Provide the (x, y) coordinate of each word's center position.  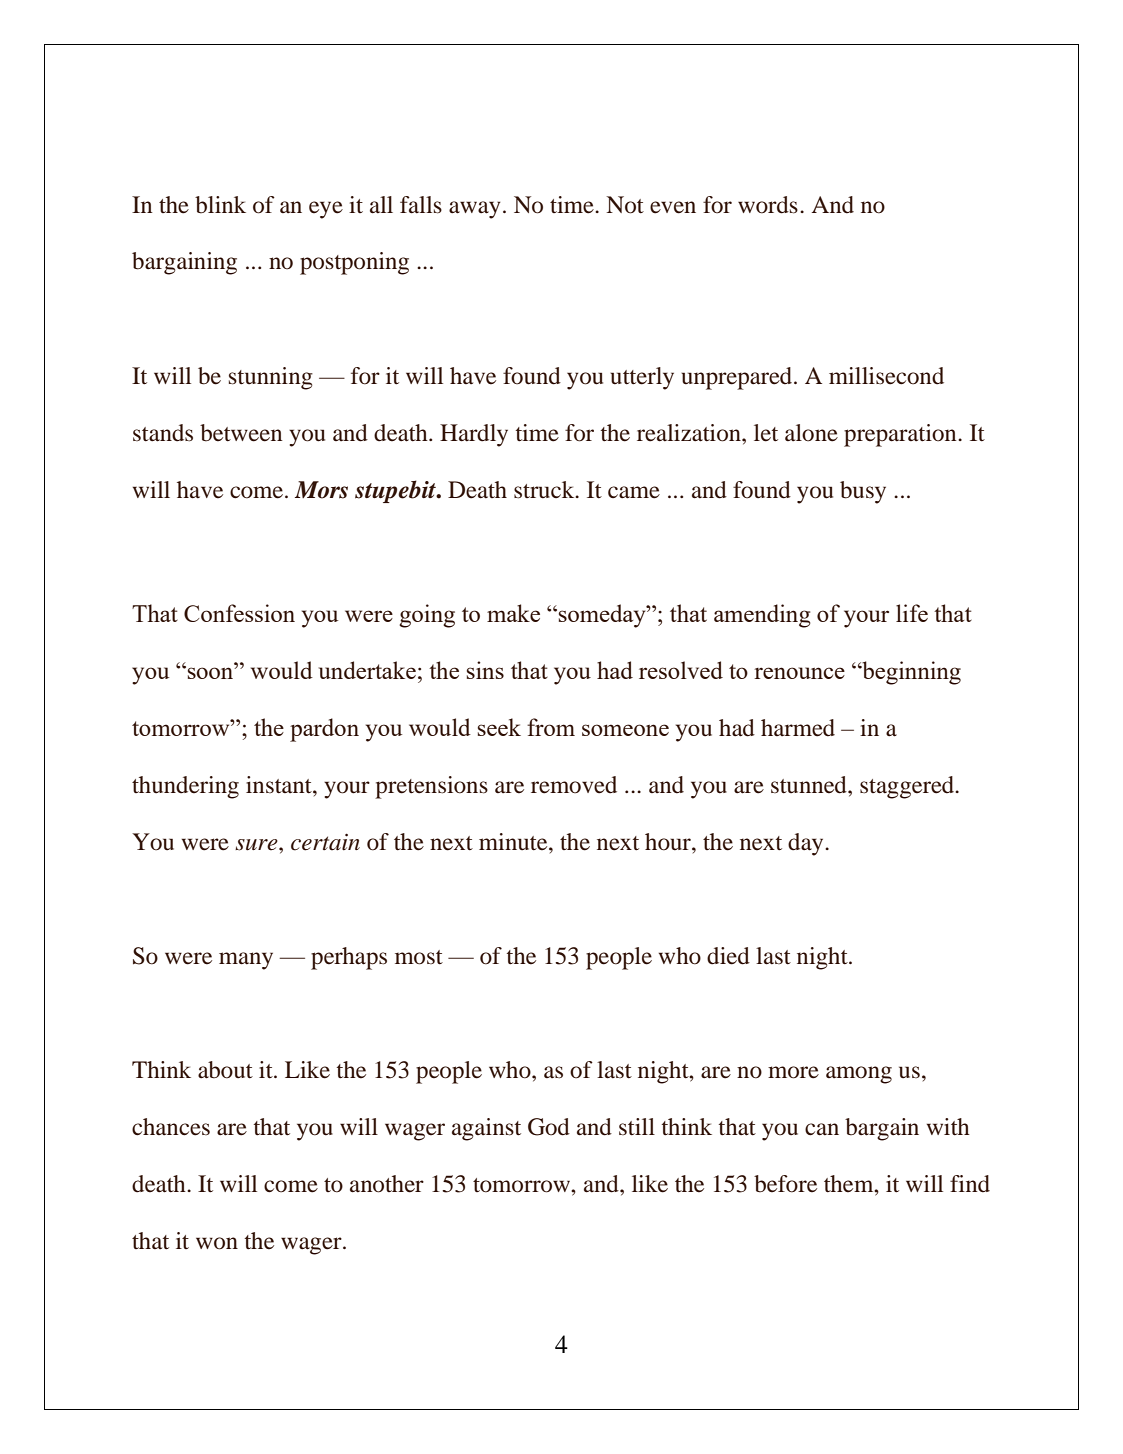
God (549, 1127)
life (912, 613)
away (475, 210)
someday (603, 616)
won (217, 1243)
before (785, 1184)
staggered (908, 787)
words (768, 205)
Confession (239, 613)
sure (257, 845)
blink (220, 205)
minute (514, 842)
